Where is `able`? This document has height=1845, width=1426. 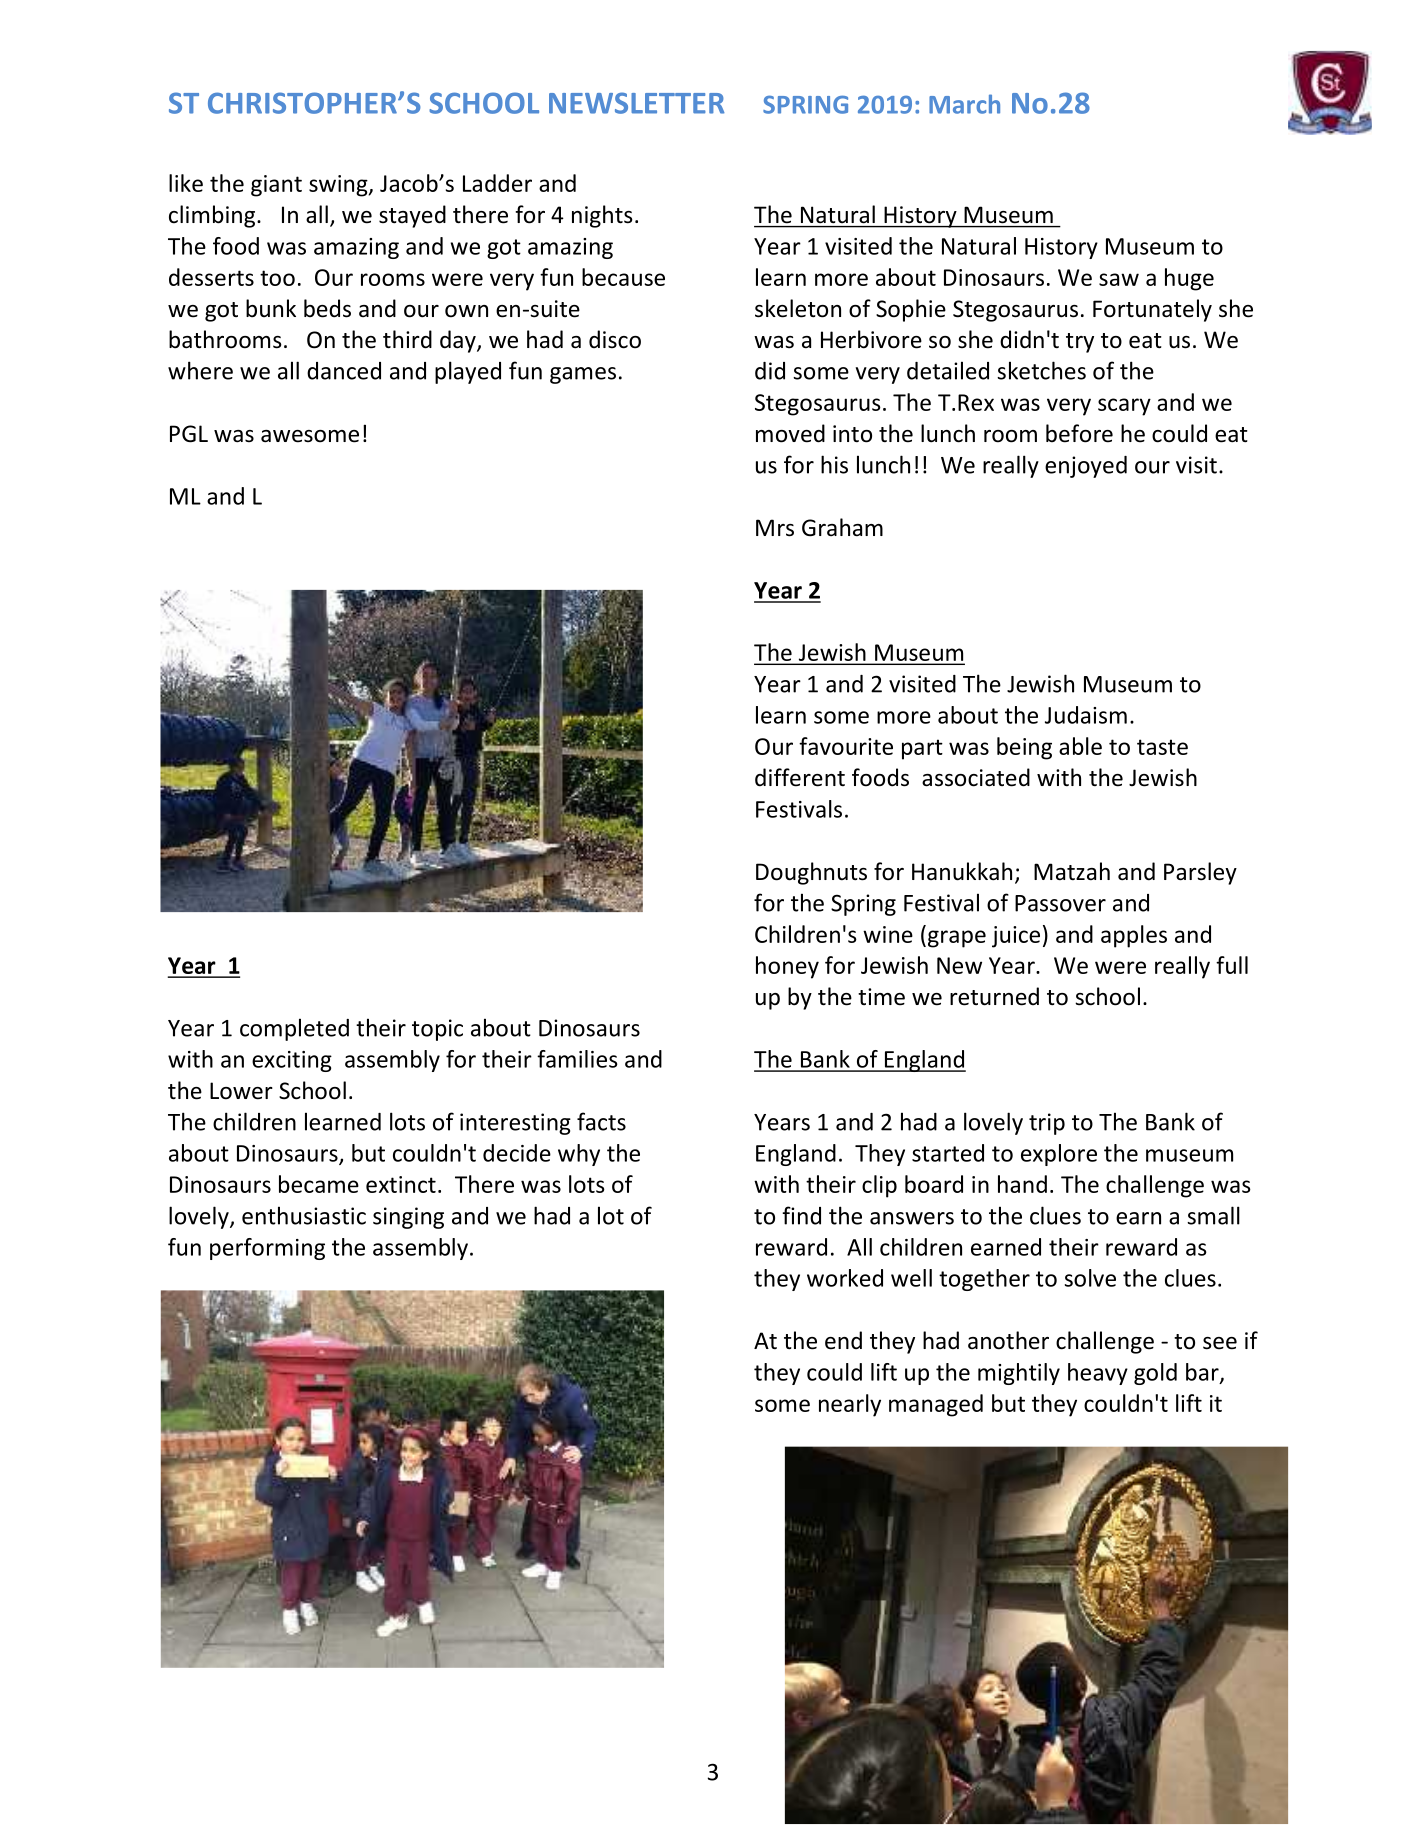
able is located at coordinates (1080, 746).
